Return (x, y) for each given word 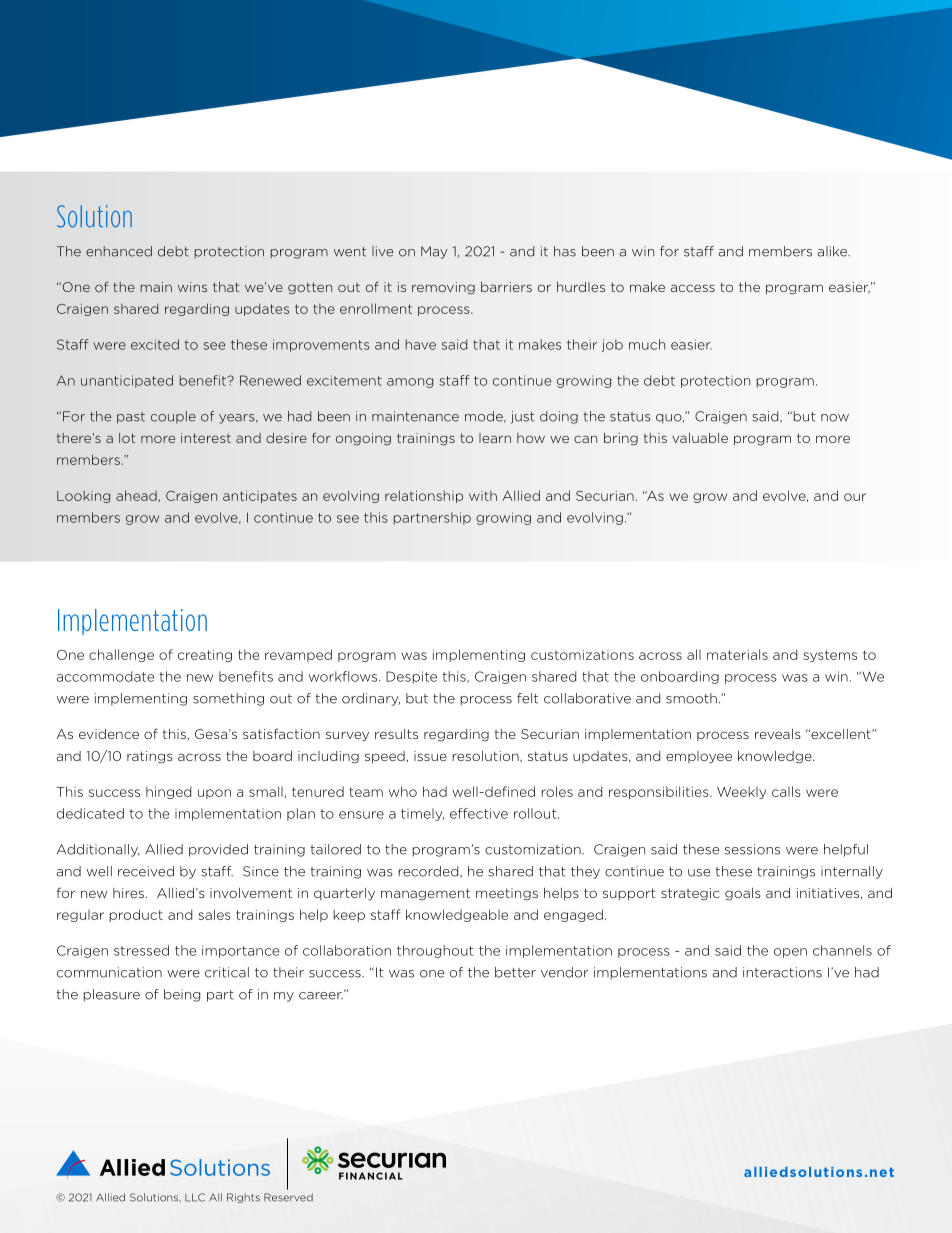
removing (443, 288)
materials (737, 654)
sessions (752, 849)
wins (192, 287)
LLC (195, 1197)
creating (205, 656)
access (693, 288)
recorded (429, 872)
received (146, 871)
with (483, 495)
